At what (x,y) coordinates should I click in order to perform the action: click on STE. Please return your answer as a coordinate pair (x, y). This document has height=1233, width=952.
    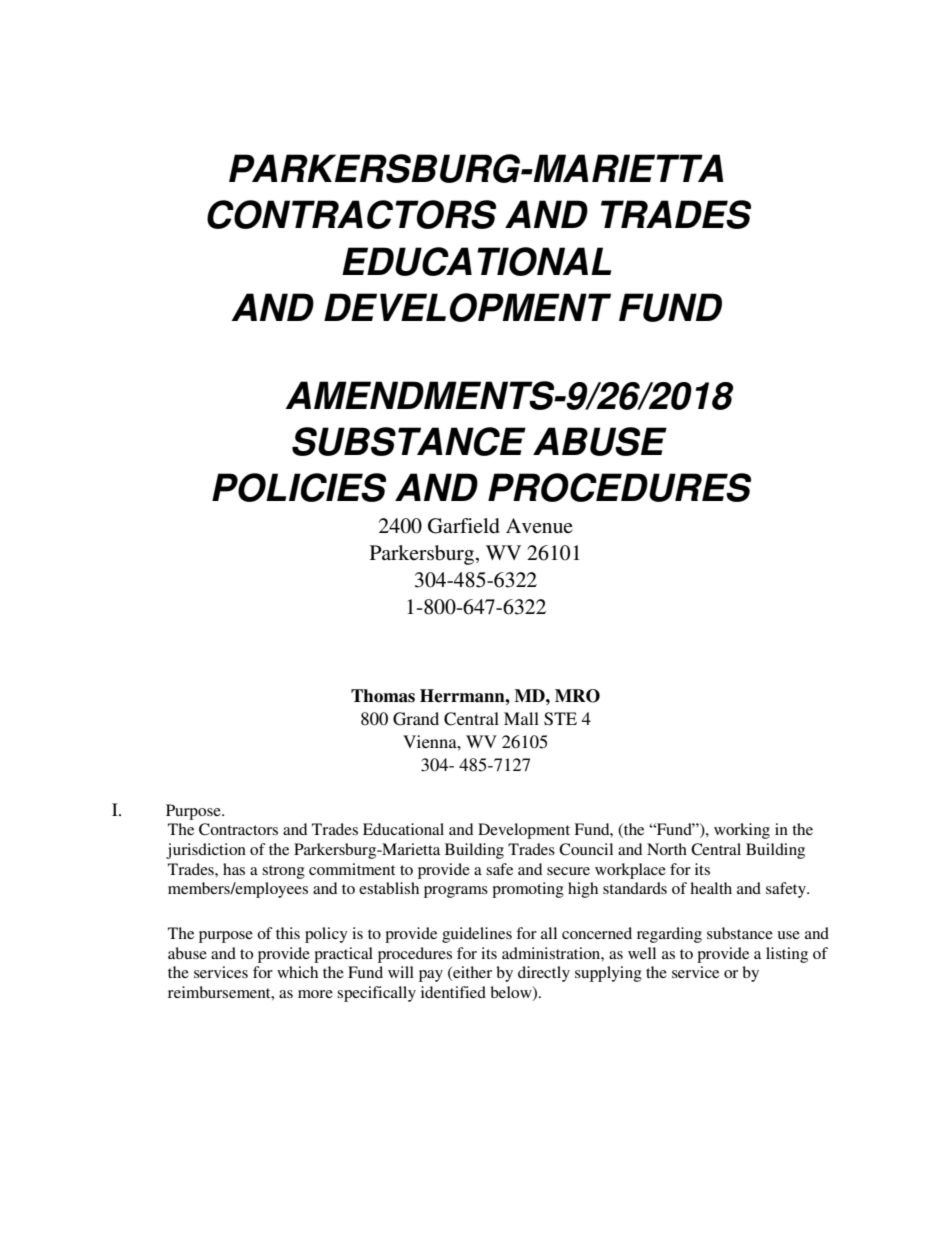
    Looking at the image, I should click on (560, 719).
